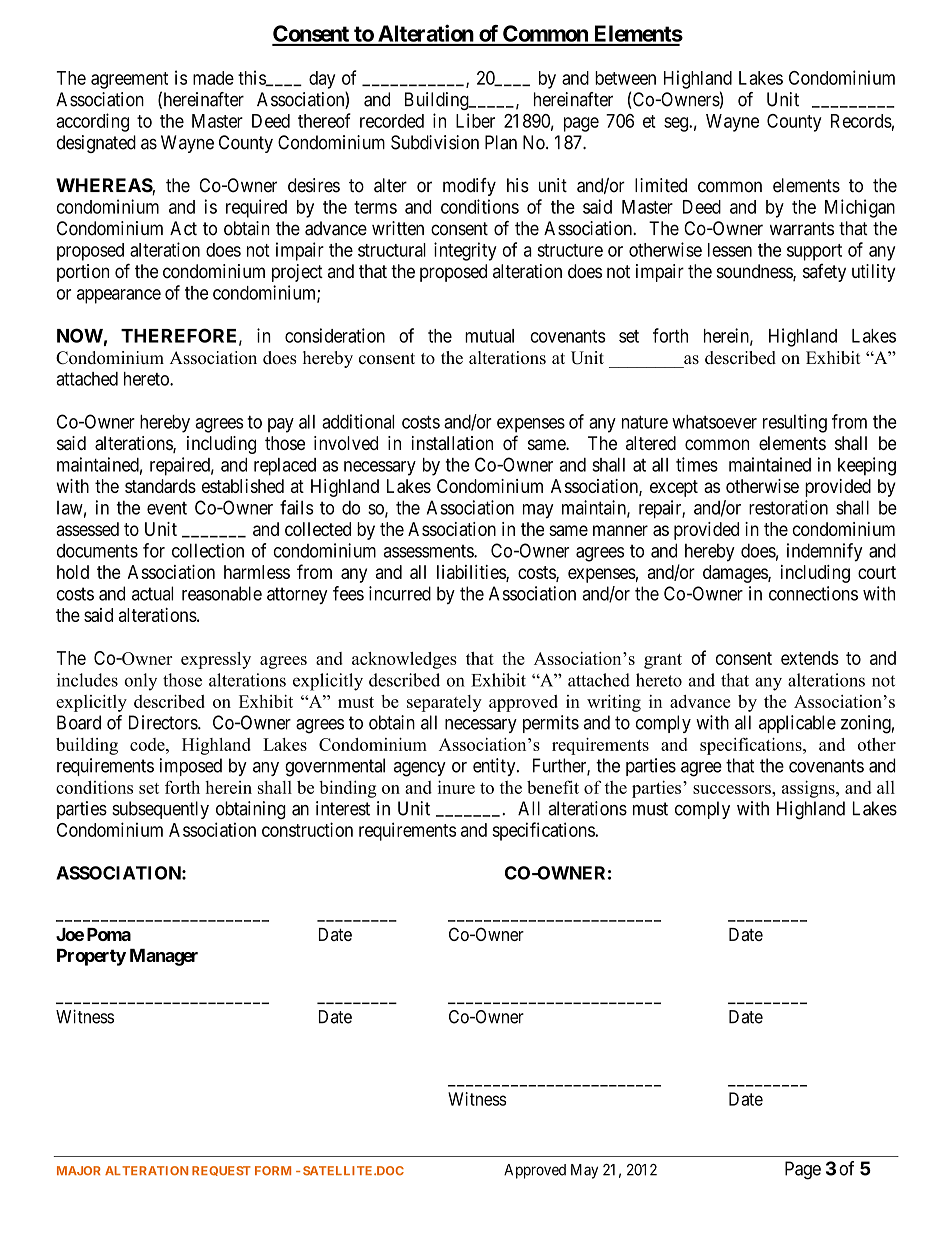  I want to click on connections, so click(813, 593).
